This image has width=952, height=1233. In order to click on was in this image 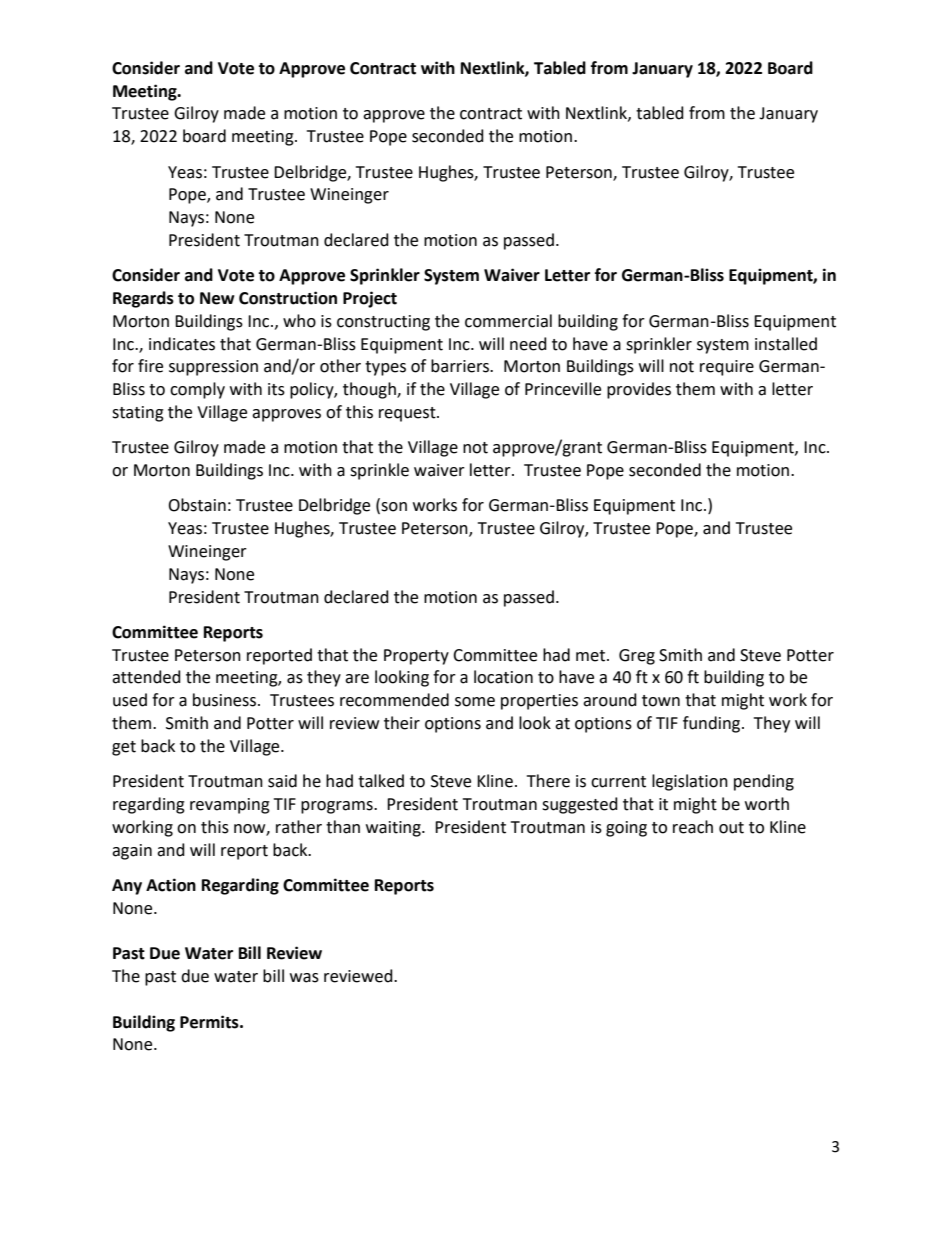, I will do `click(304, 978)`.
